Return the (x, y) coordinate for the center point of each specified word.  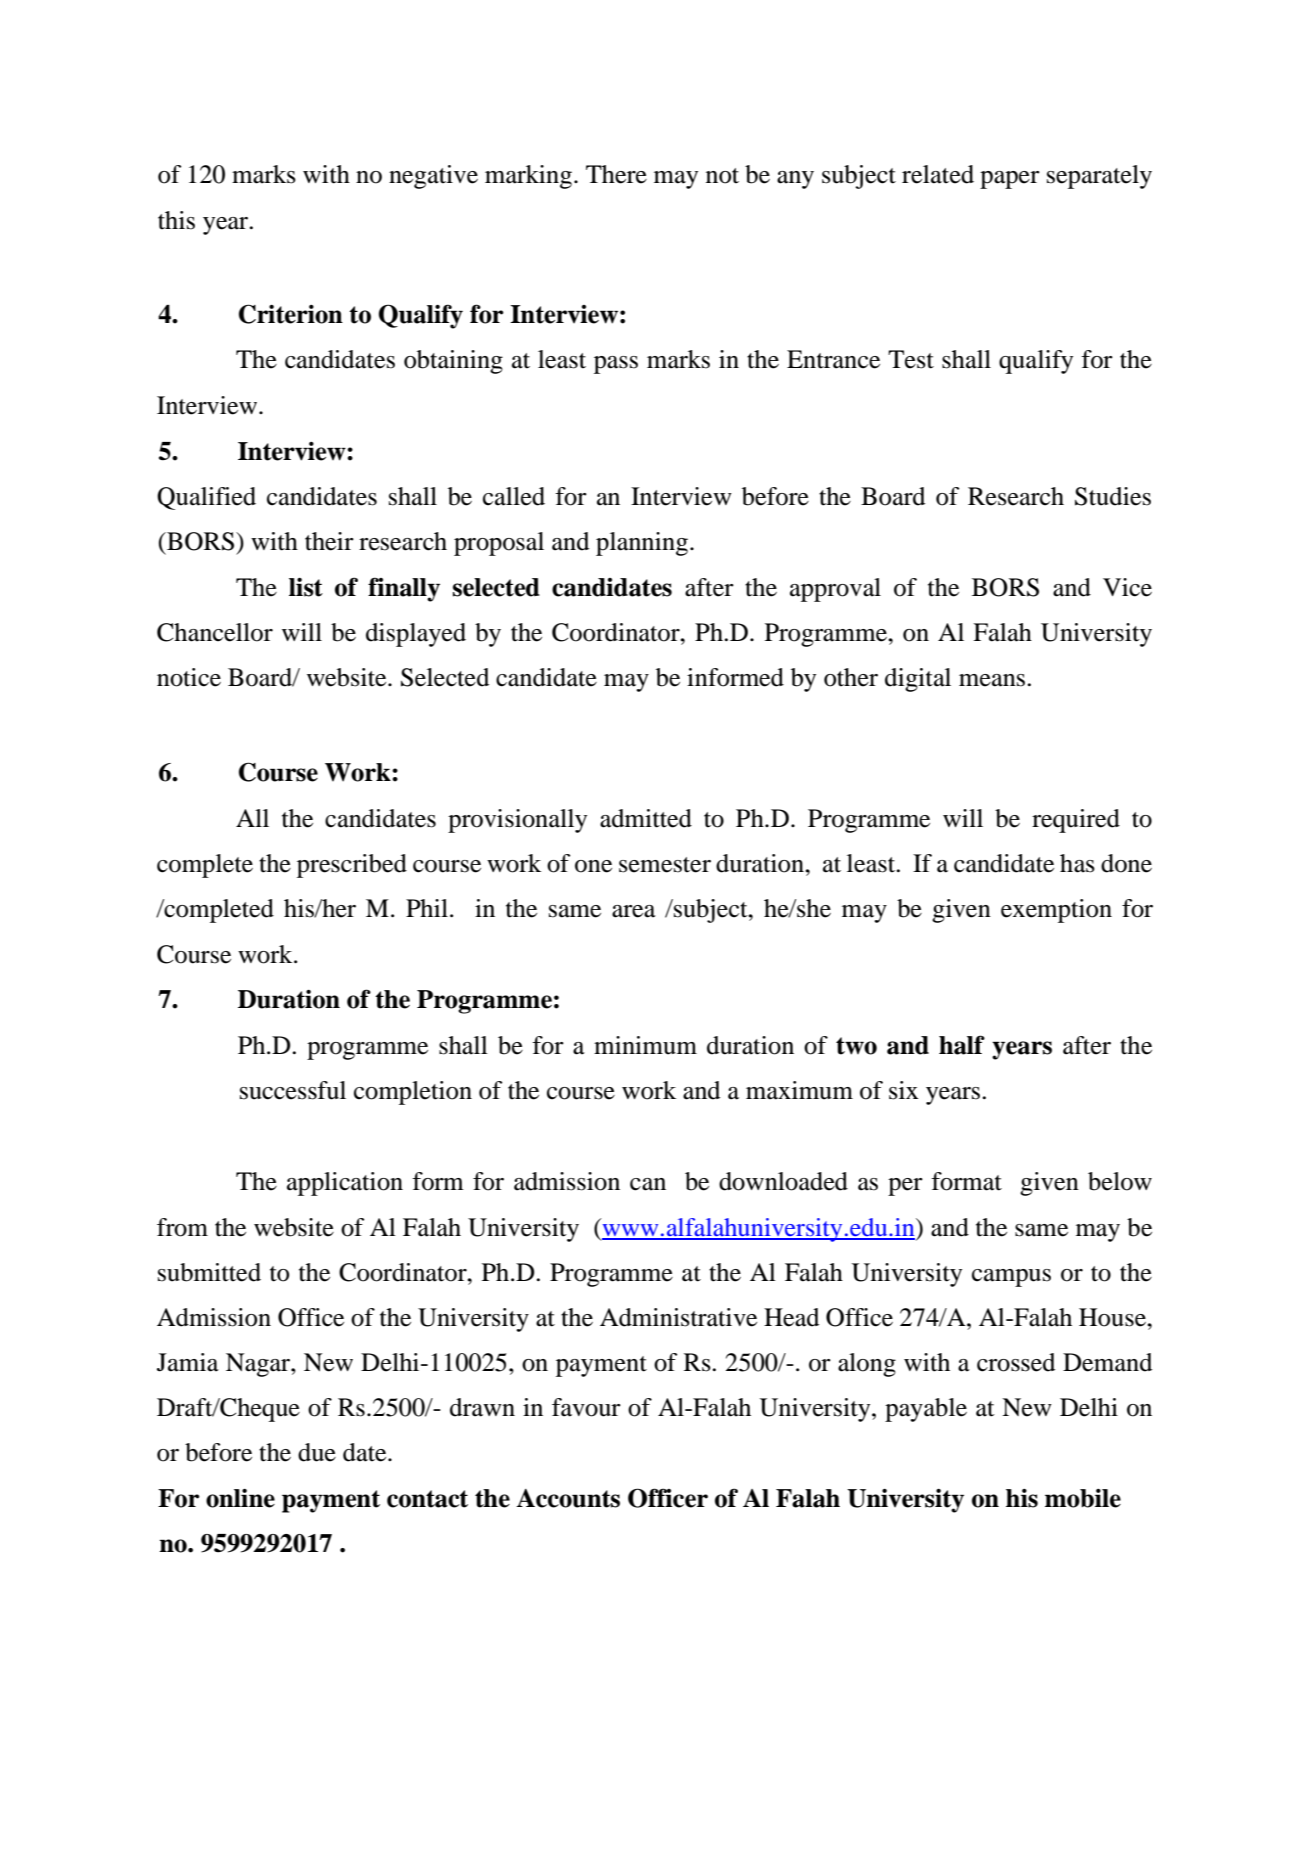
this (176, 220)
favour (586, 1407)
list (306, 587)
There (616, 174)
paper (1010, 180)
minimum (645, 1045)
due (317, 1452)
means (993, 680)
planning (642, 544)
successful (293, 1090)
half (962, 1045)
